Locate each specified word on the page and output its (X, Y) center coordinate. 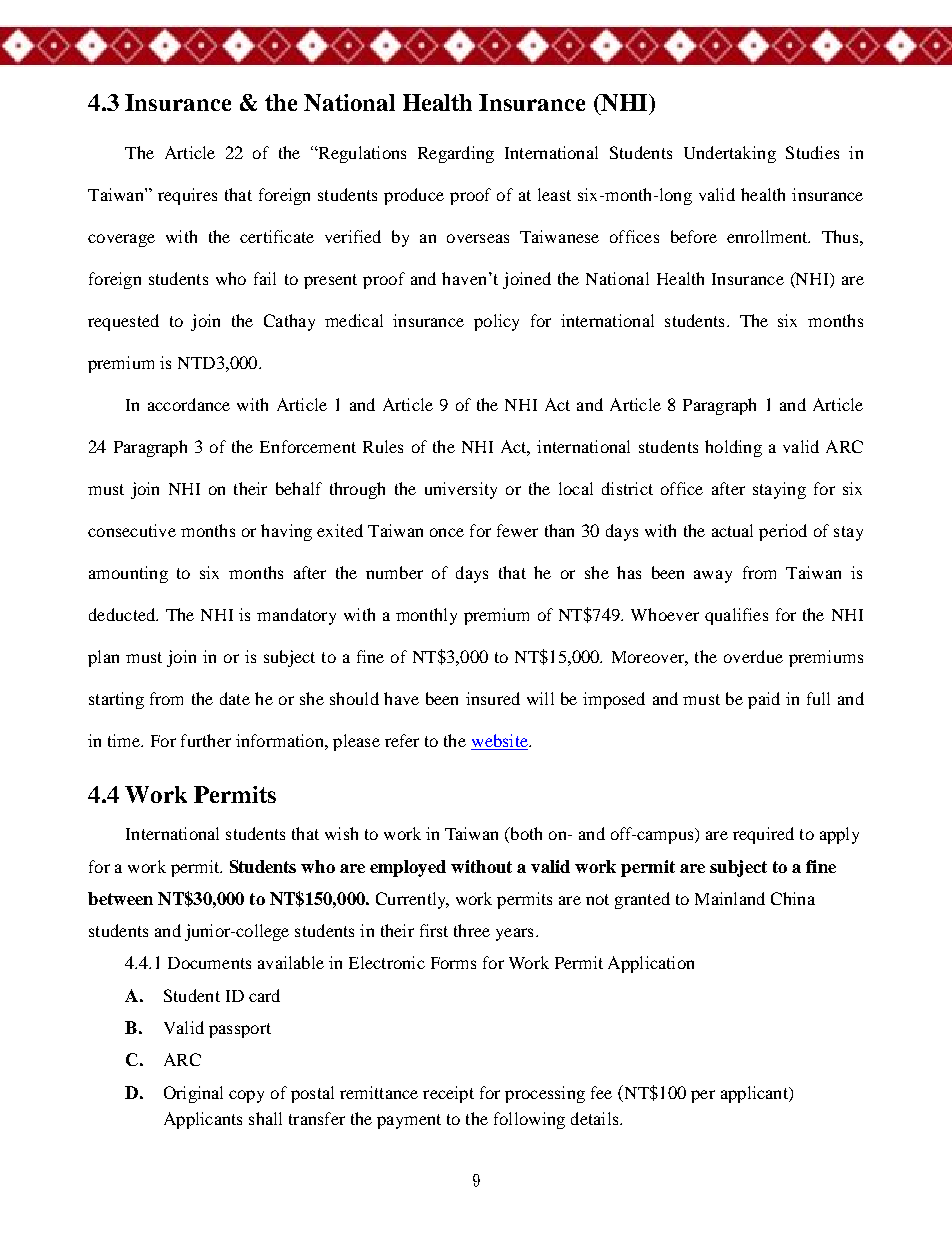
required (763, 835)
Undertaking (730, 154)
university (461, 490)
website (500, 742)
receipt (448, 1094)
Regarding (456, 154)
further (206, 740)
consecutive (132, 530)
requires (187, 196)
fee (601, 1092)
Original (193, 1094)
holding (733, 448)
